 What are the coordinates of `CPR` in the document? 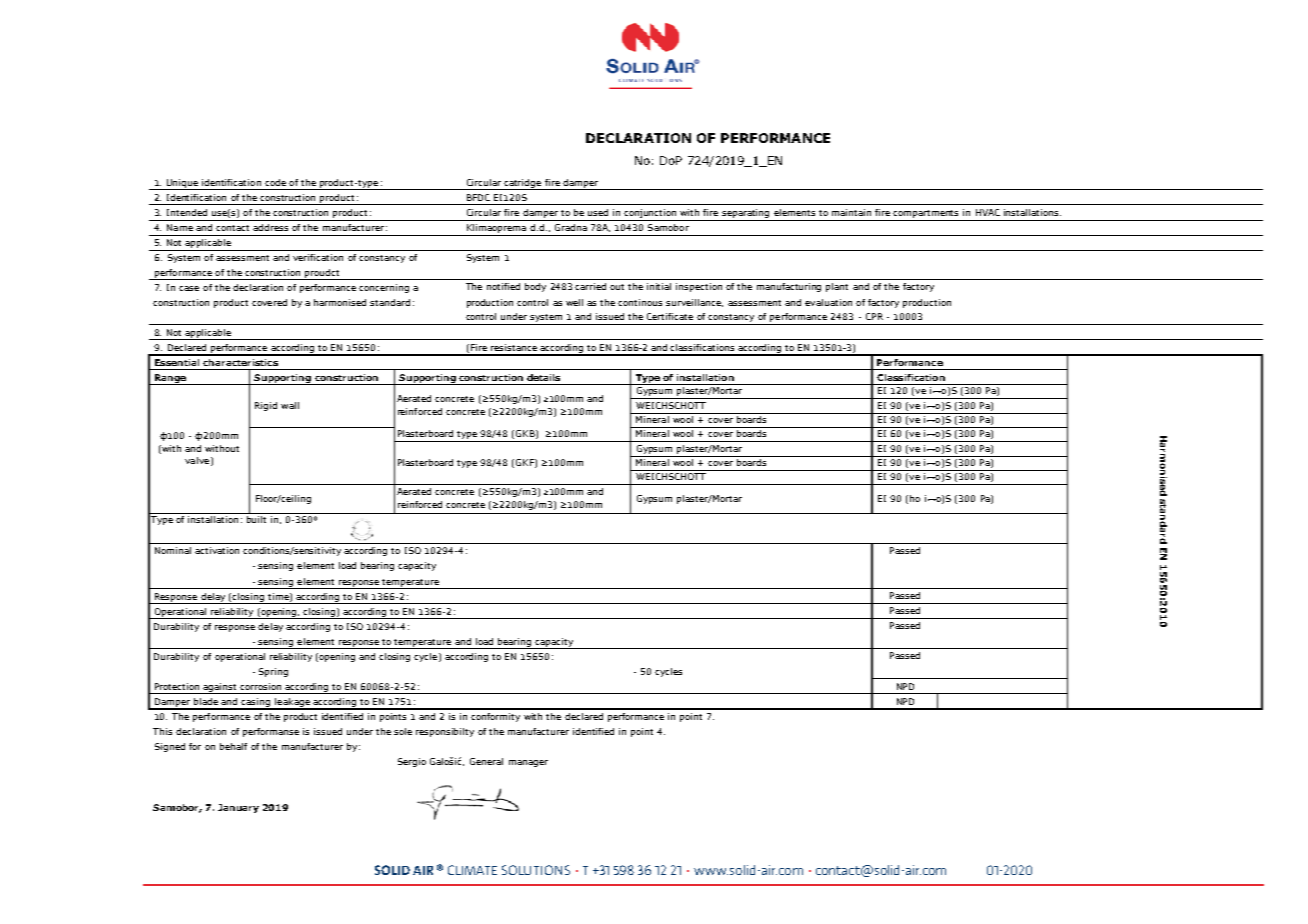 It's located at (874, 316).
